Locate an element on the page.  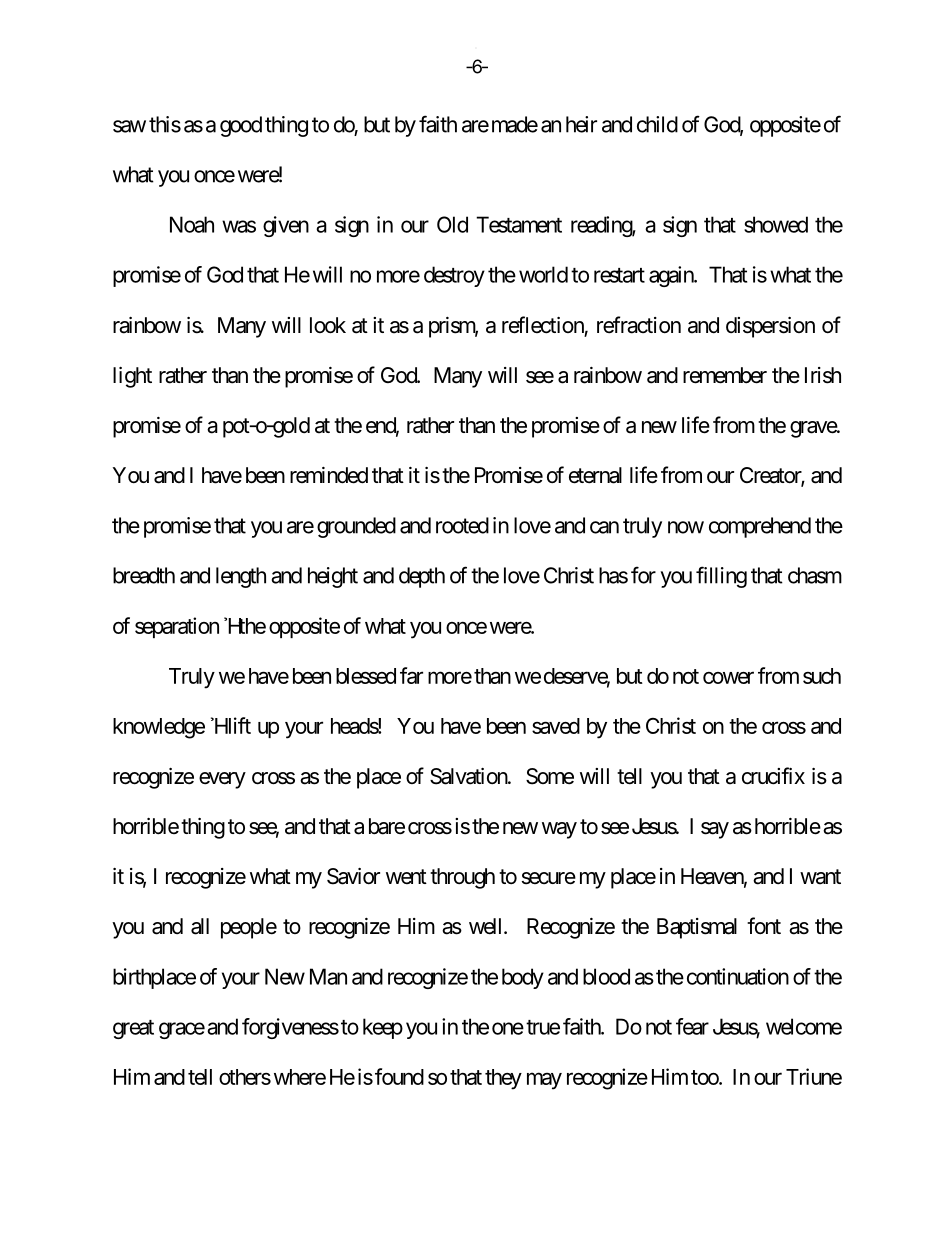
good is located at coordinates (241, 126).
